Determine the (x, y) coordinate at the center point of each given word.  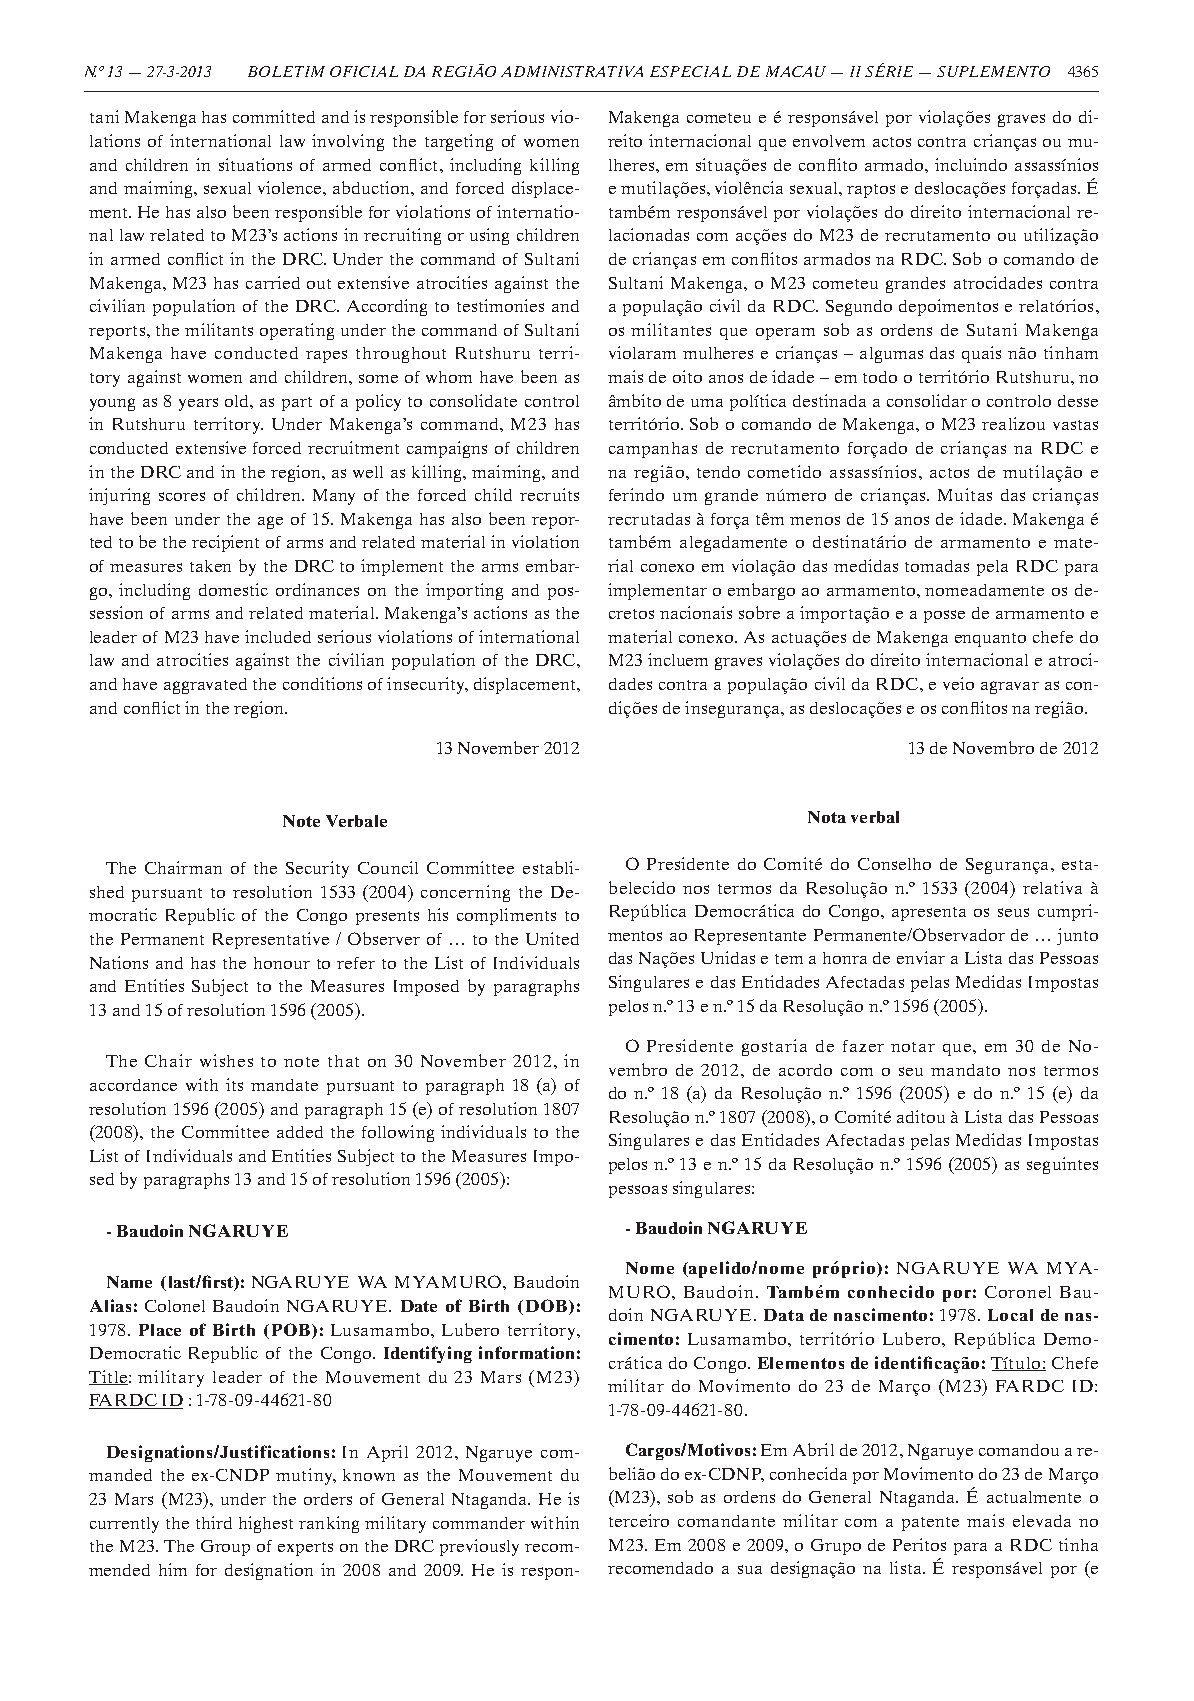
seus (1013, 912)
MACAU (796, 71)
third (214, 1522)
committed (274, 116)
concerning (465, 893)
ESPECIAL (690, 71)
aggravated (205, 686)
